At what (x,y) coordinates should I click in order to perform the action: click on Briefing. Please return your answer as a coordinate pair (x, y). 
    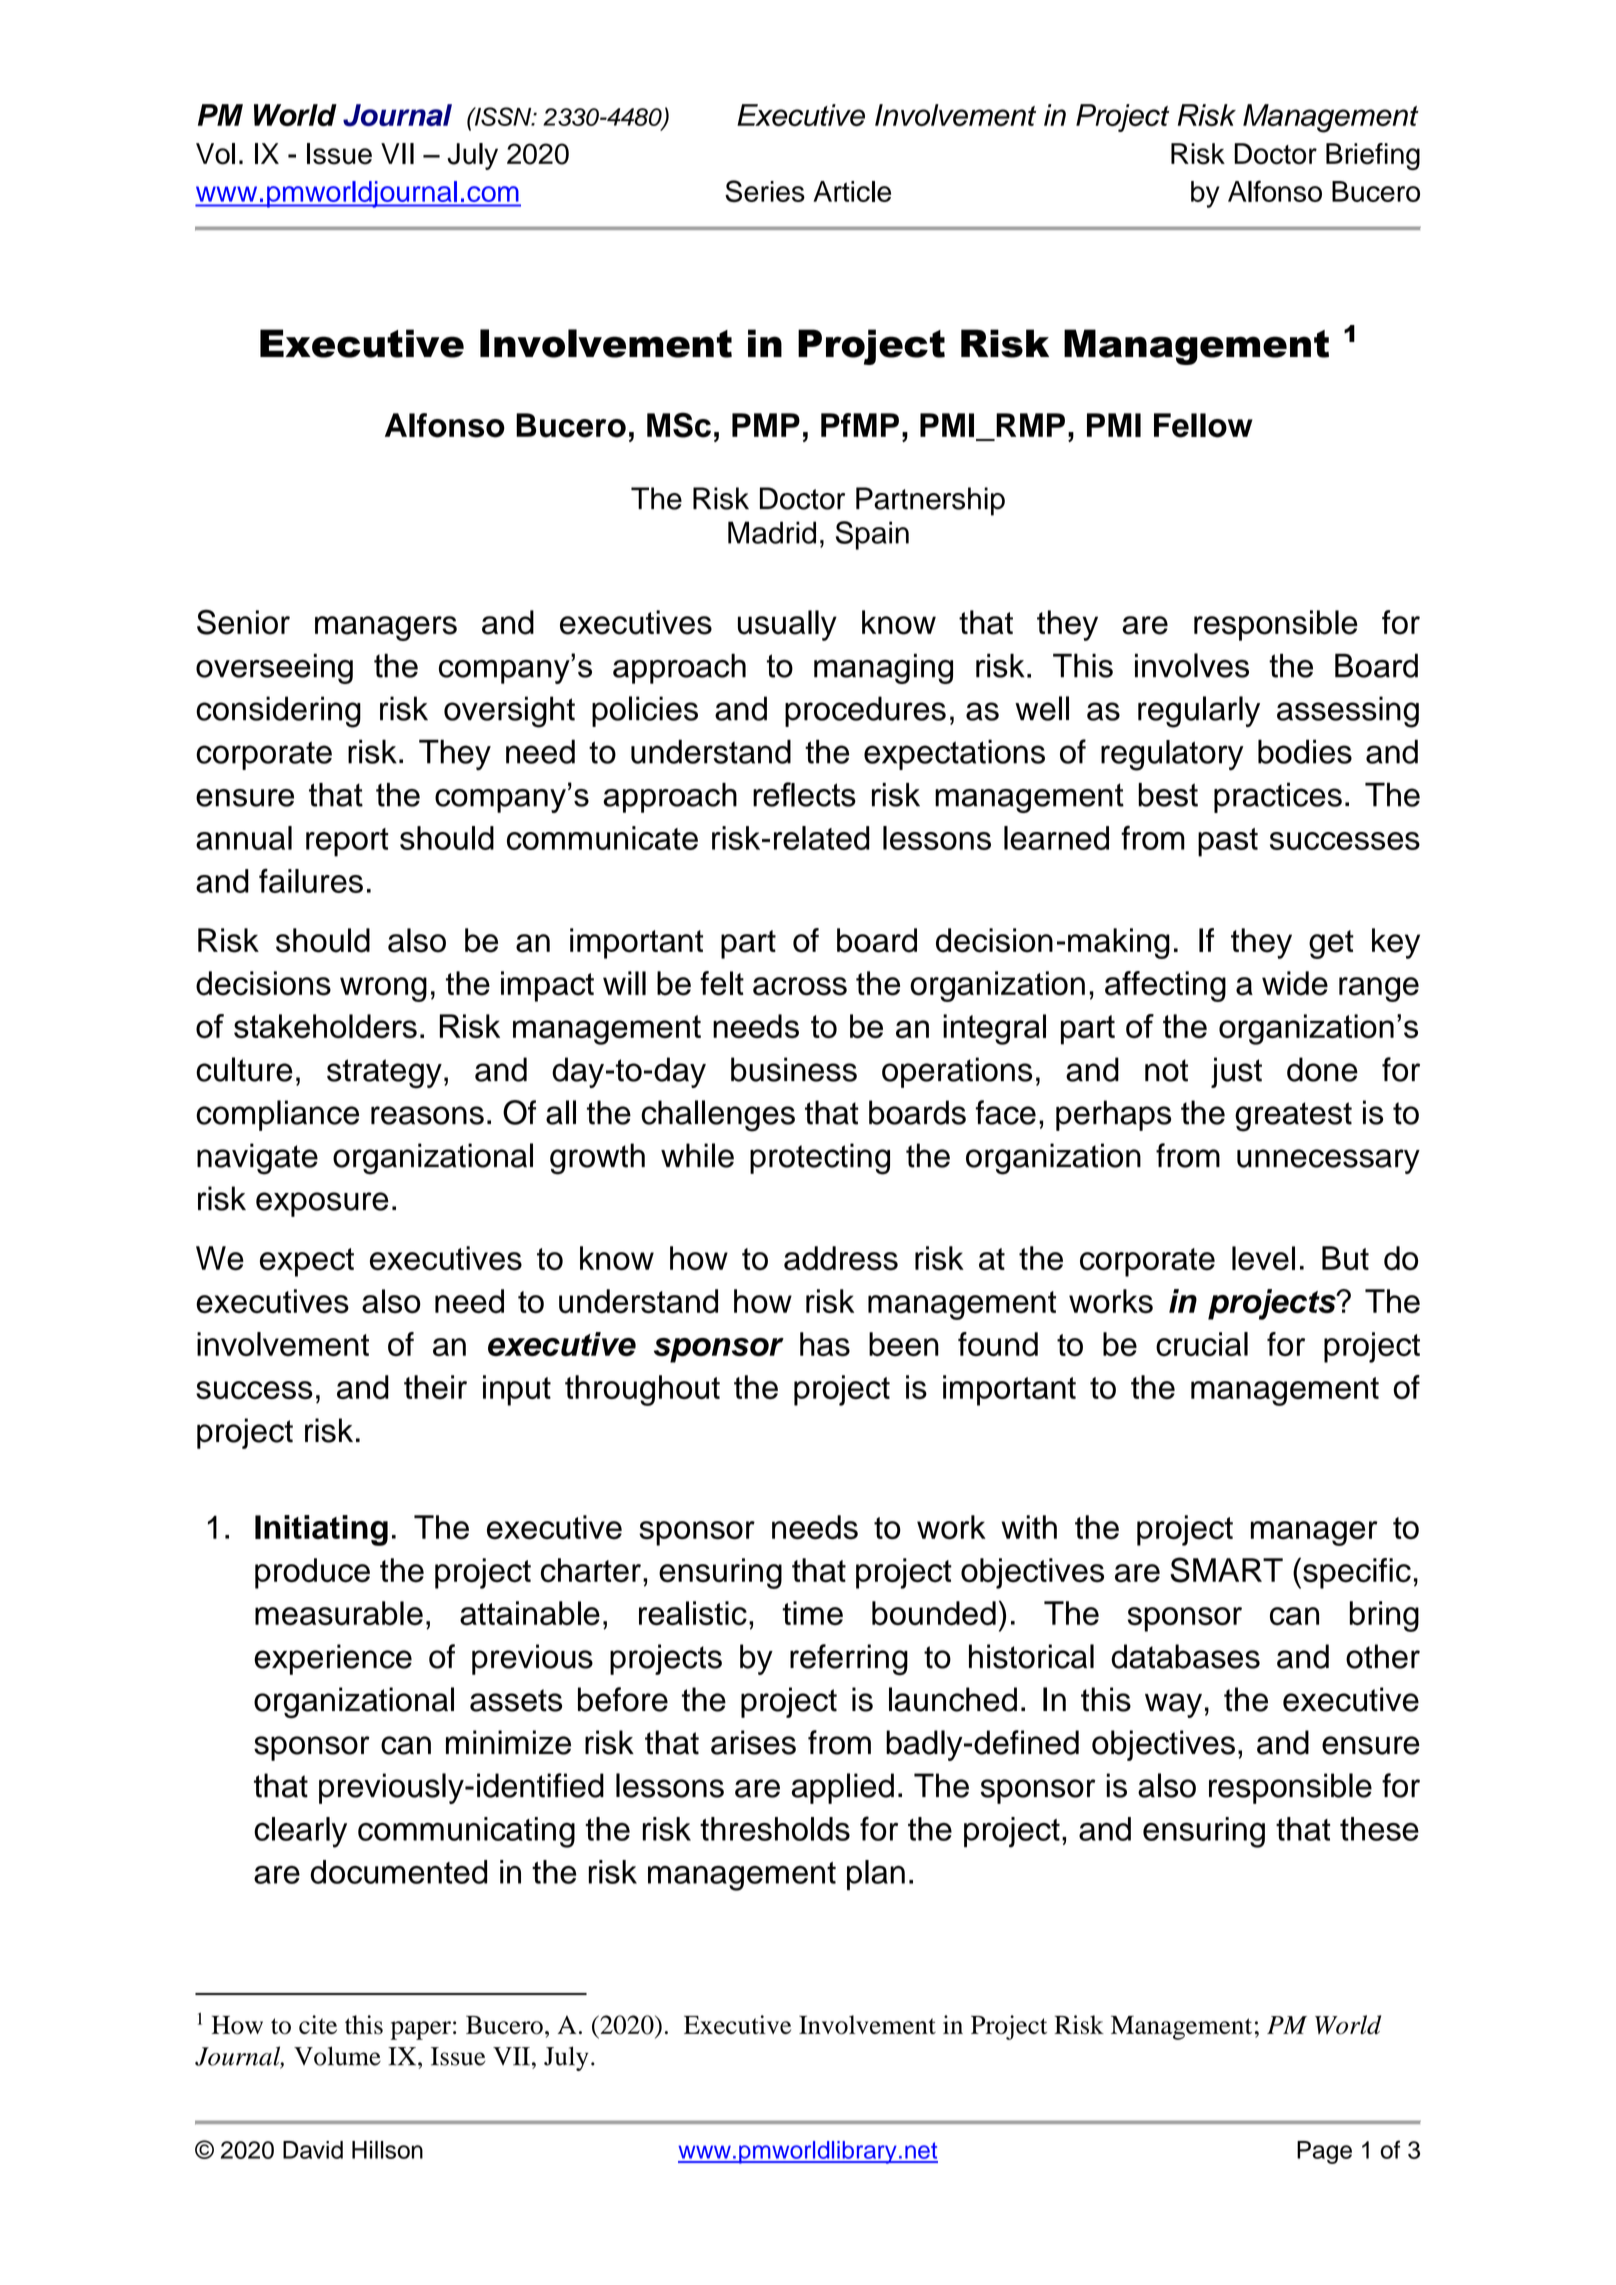
    Looking at the image, I should click on (1373, 156).
